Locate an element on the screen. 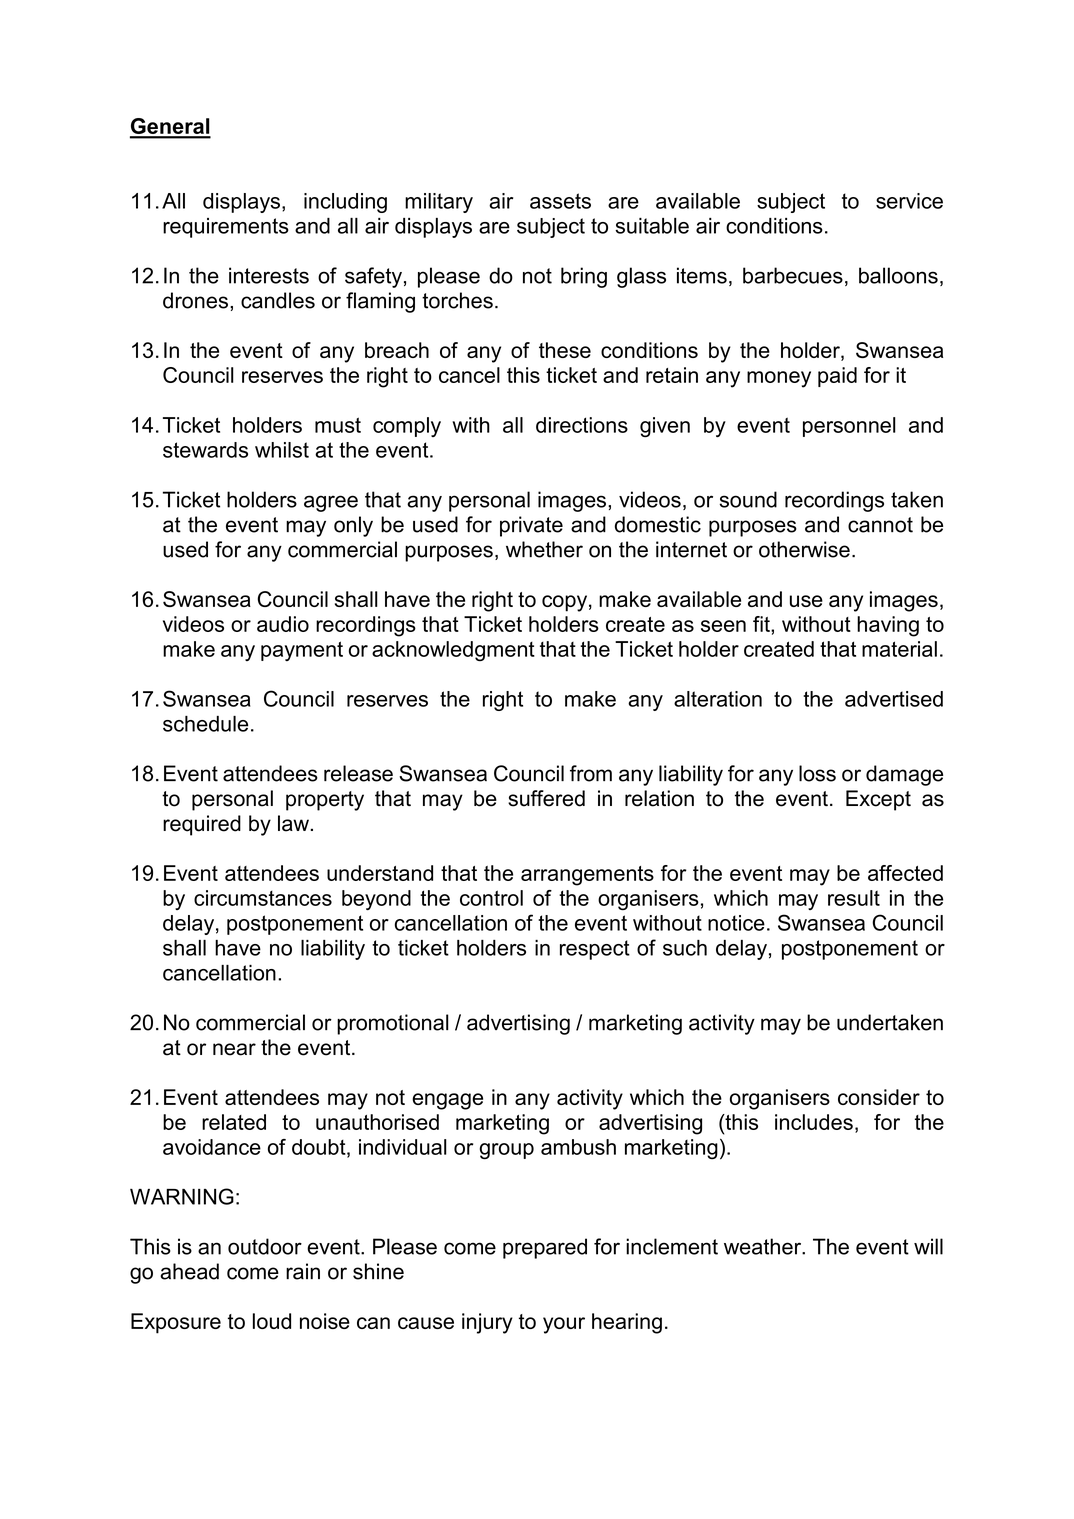 Image resolution: width=1074 pixels, height=1519 pixels. respect is located at coordinates (595, 950).
